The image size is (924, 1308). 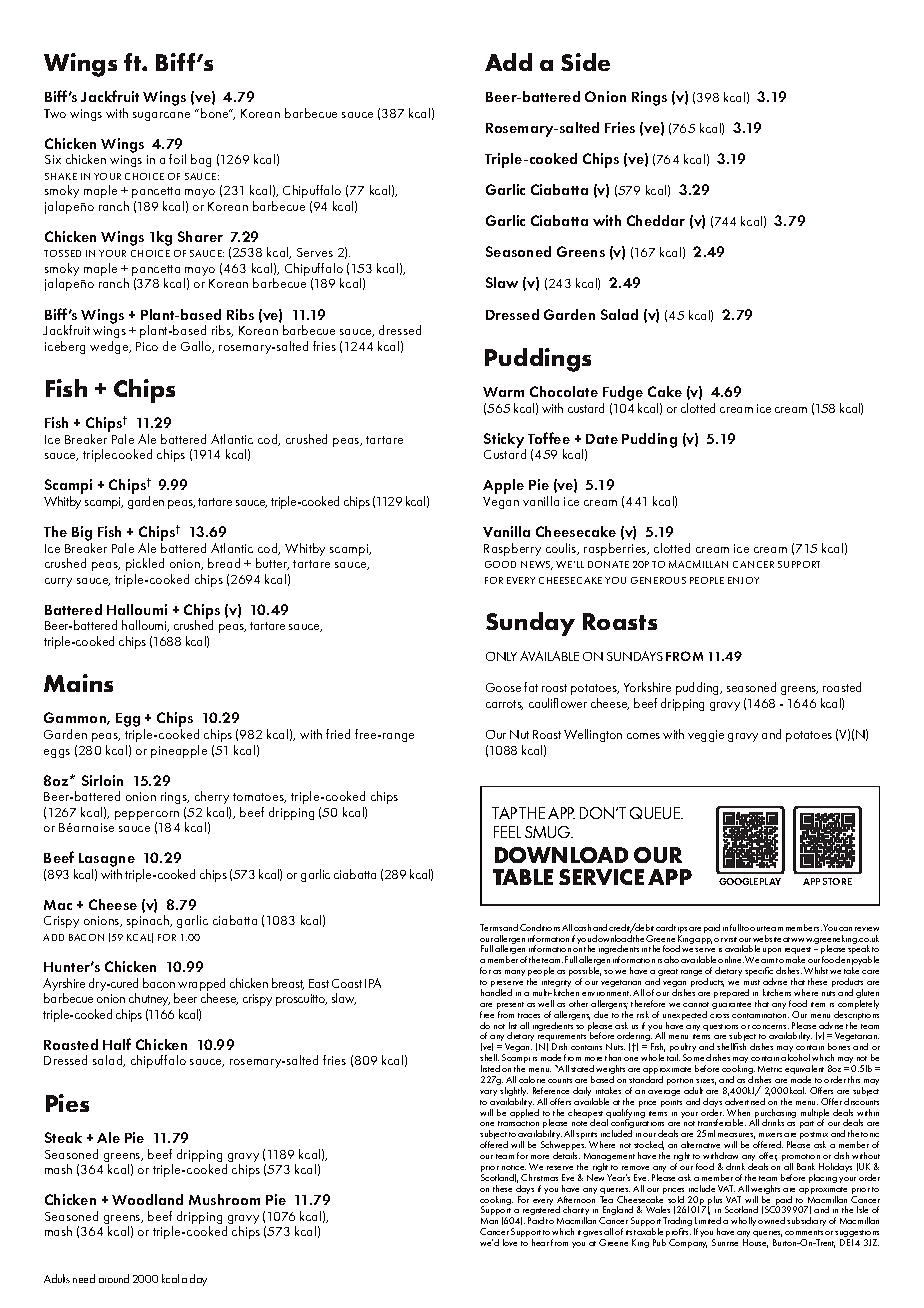 I want to click on sugarcane, so click(x=161, y=116).
